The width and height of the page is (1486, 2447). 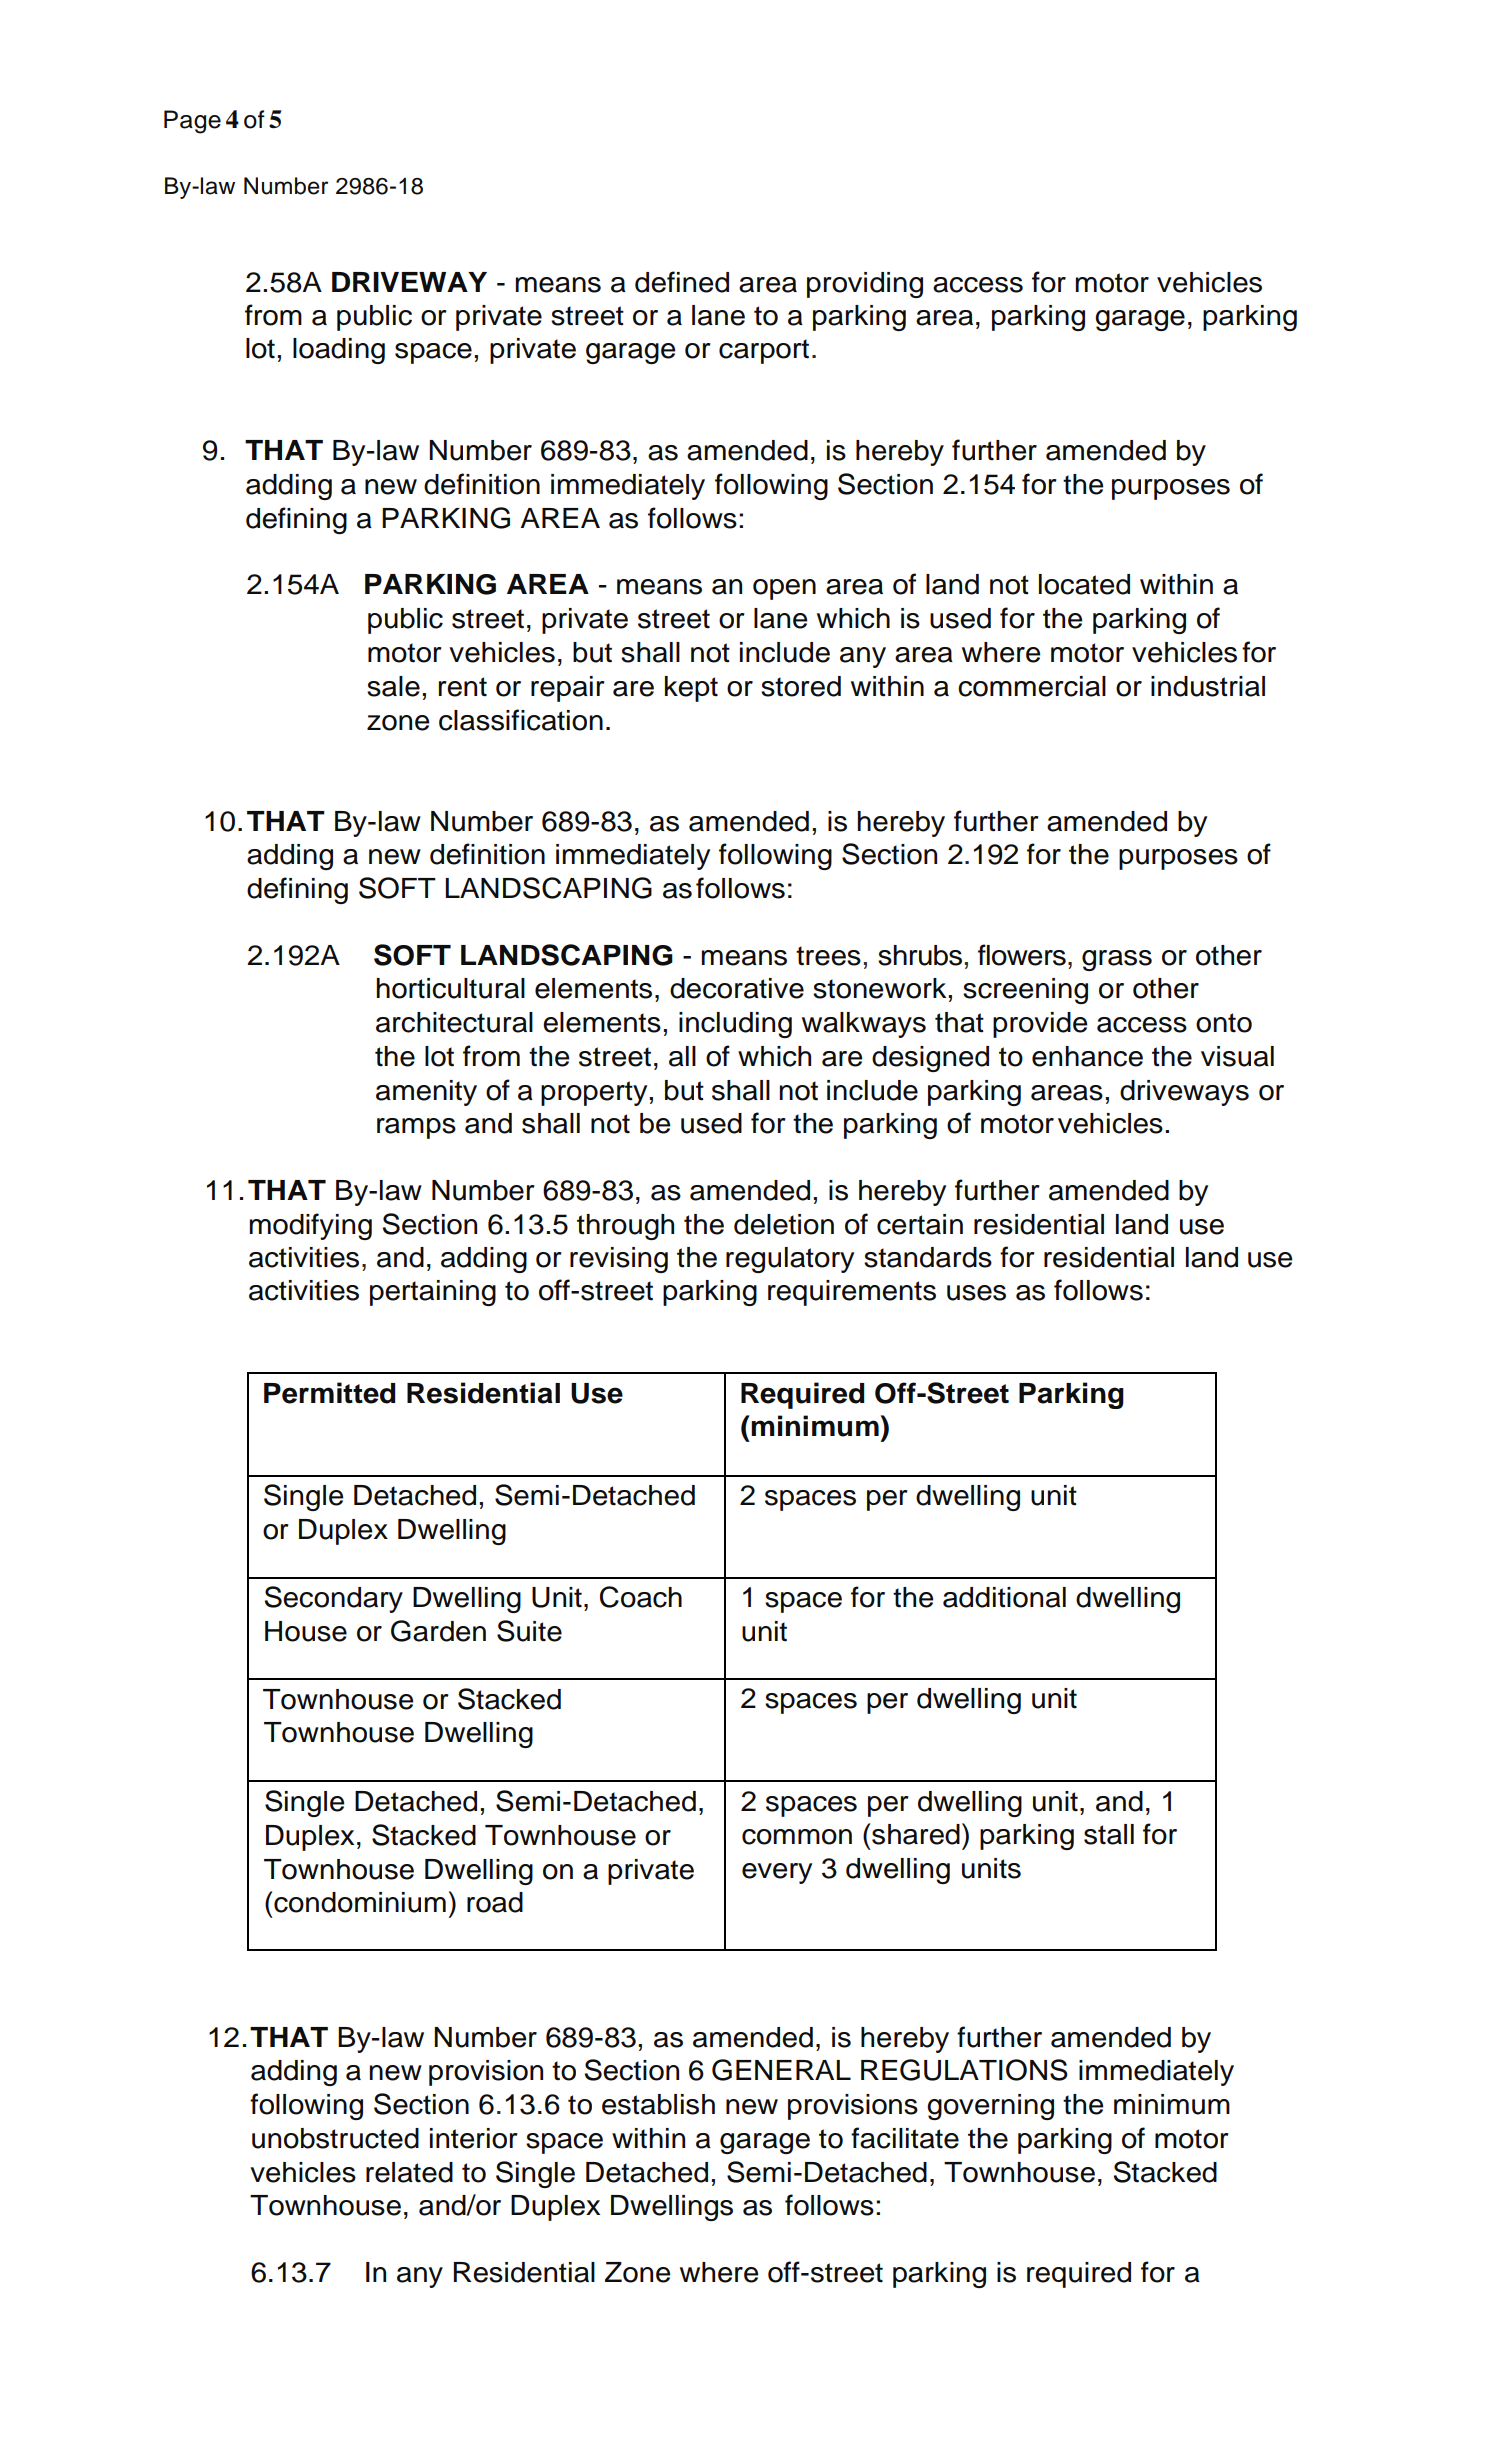 I want to click on sale, so click(x=393, y=686).
